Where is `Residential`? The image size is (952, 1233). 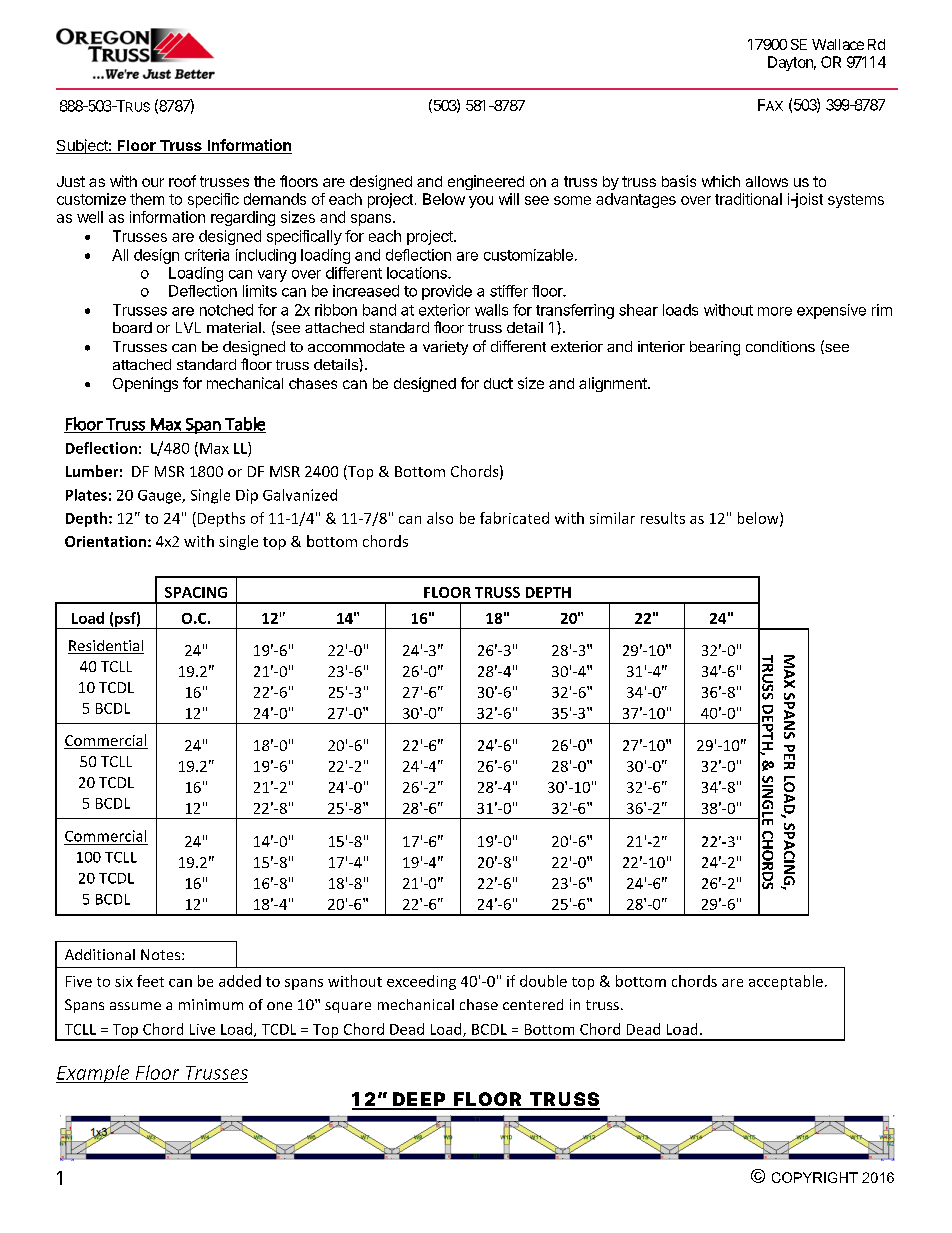 Residential is located at coordinates (106, 647).
